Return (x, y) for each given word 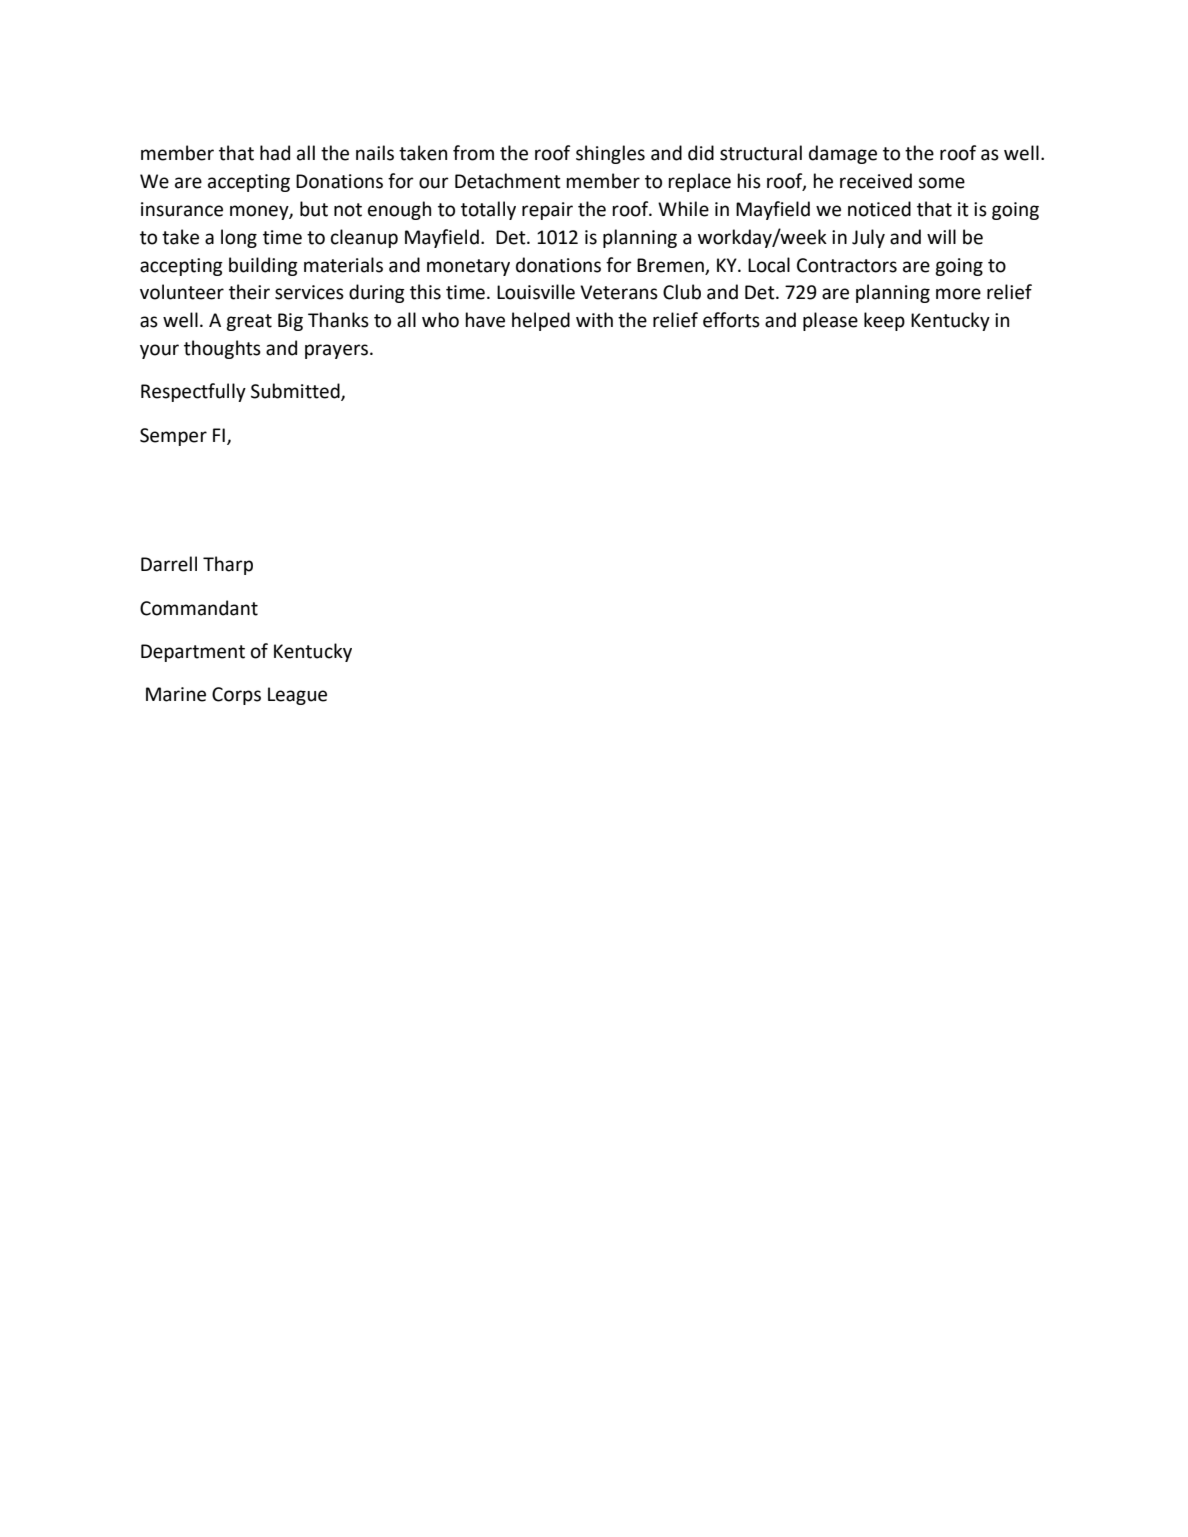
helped (541, 321)
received (876, 181)
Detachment (508, 181)
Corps (236, 696)
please (830, 321)
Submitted (296, 392)
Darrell (169, 564)
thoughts (222, 349)
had (275, 153)
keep (884, 321)
